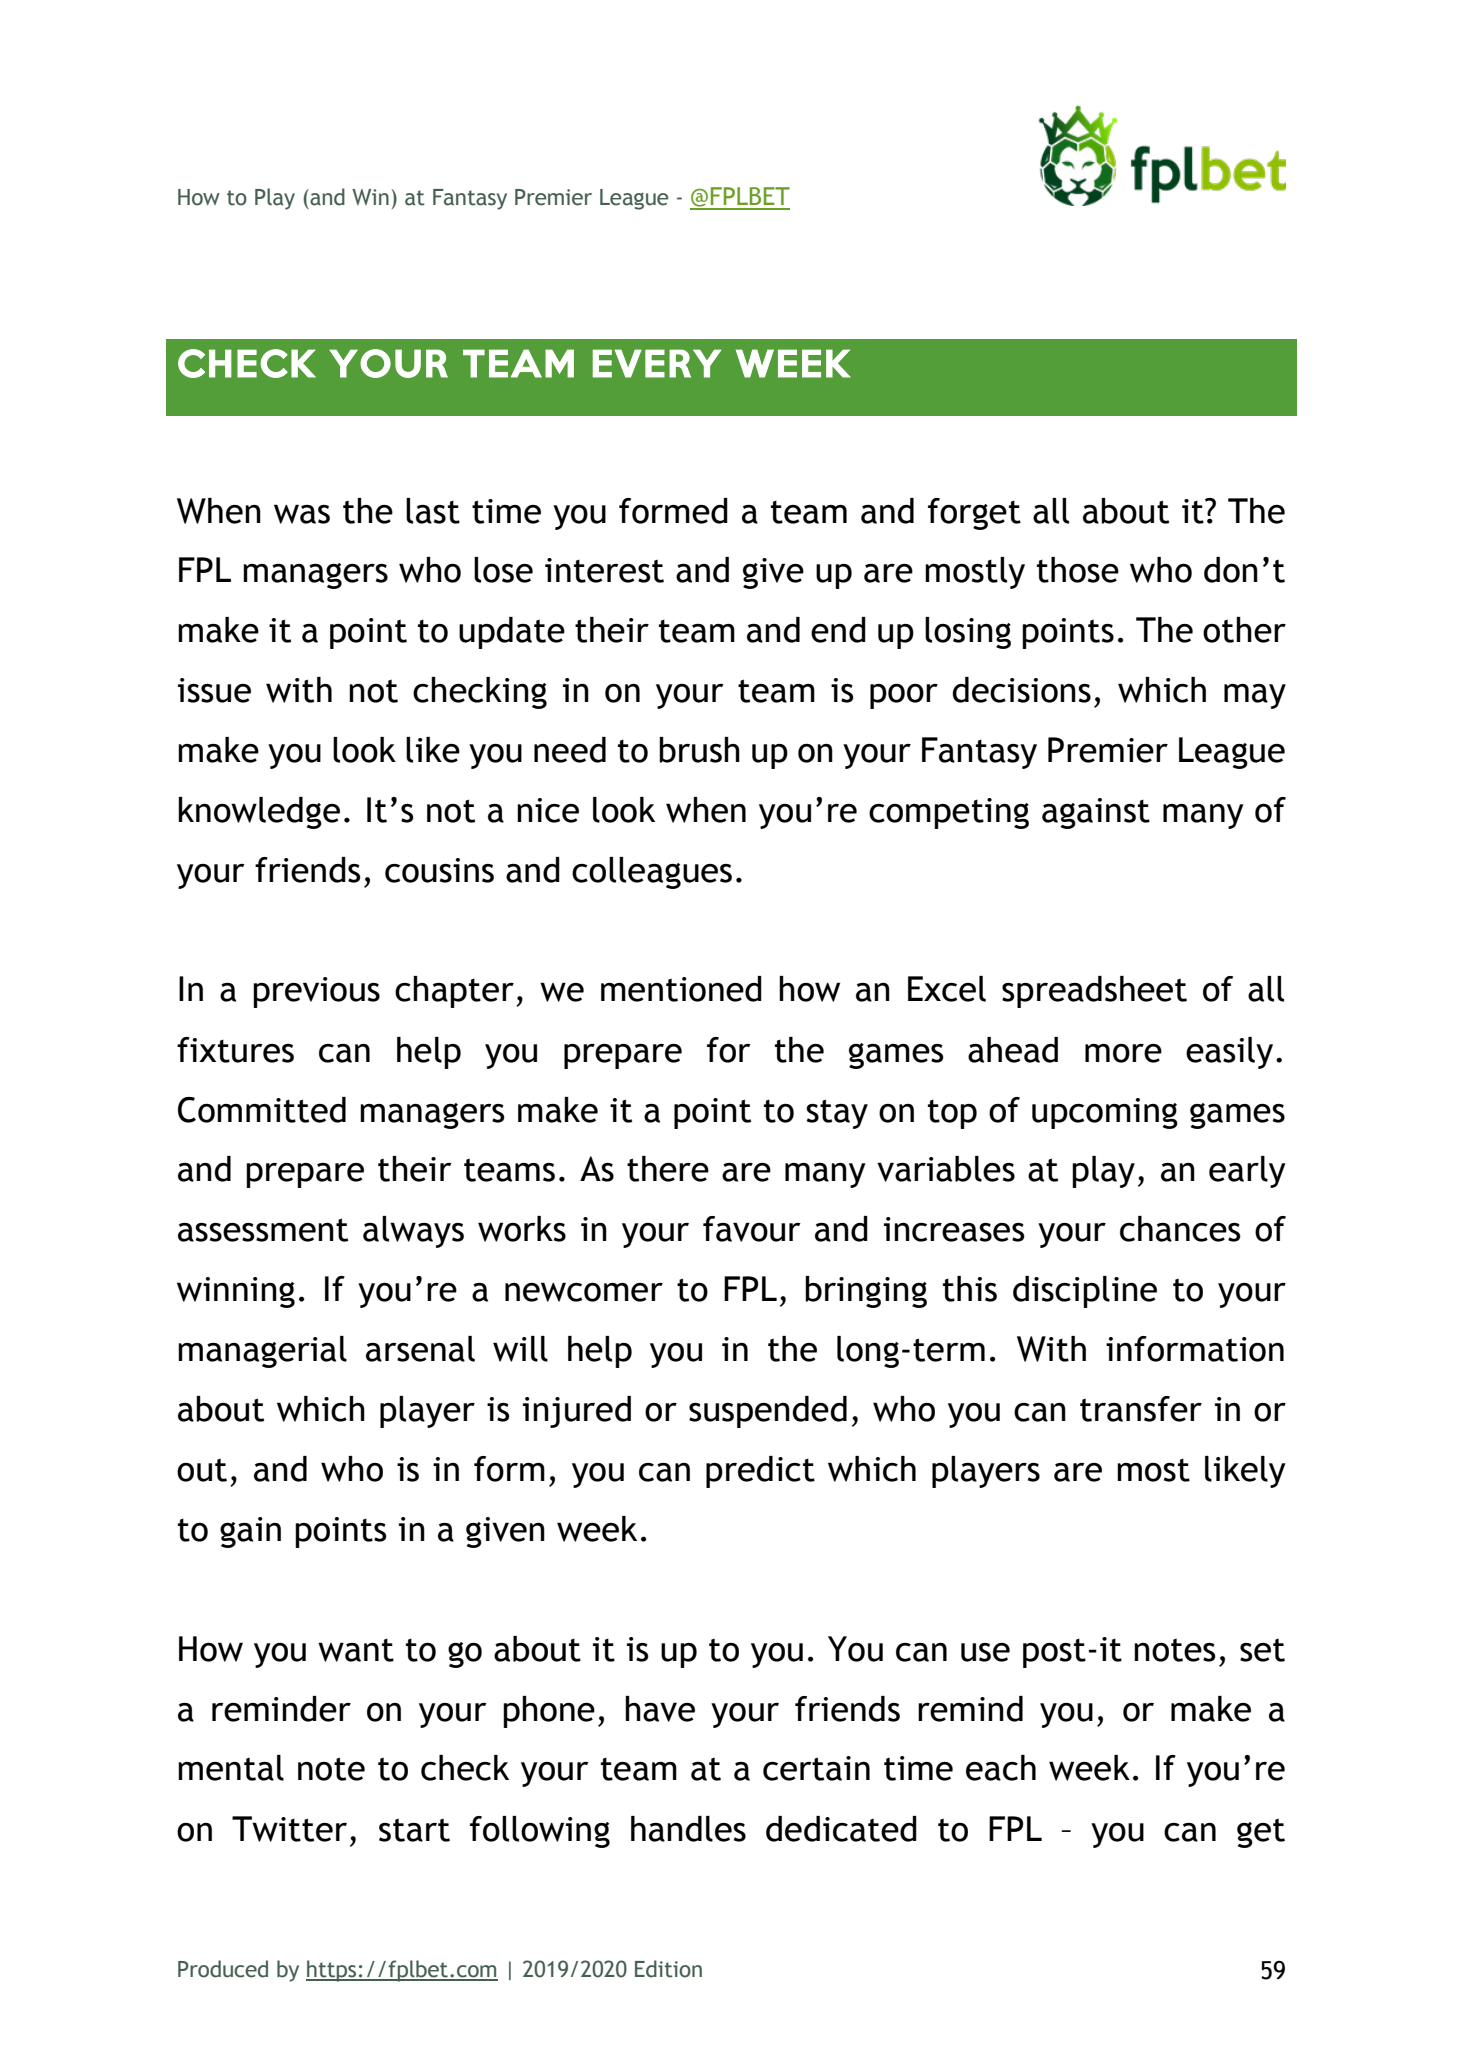 The width and height of the screenshot is (1462, 2069). What do you see at coordinates (657, 363) in the screenshot?
I see `EVERY` at bounding box center [657, 363].
